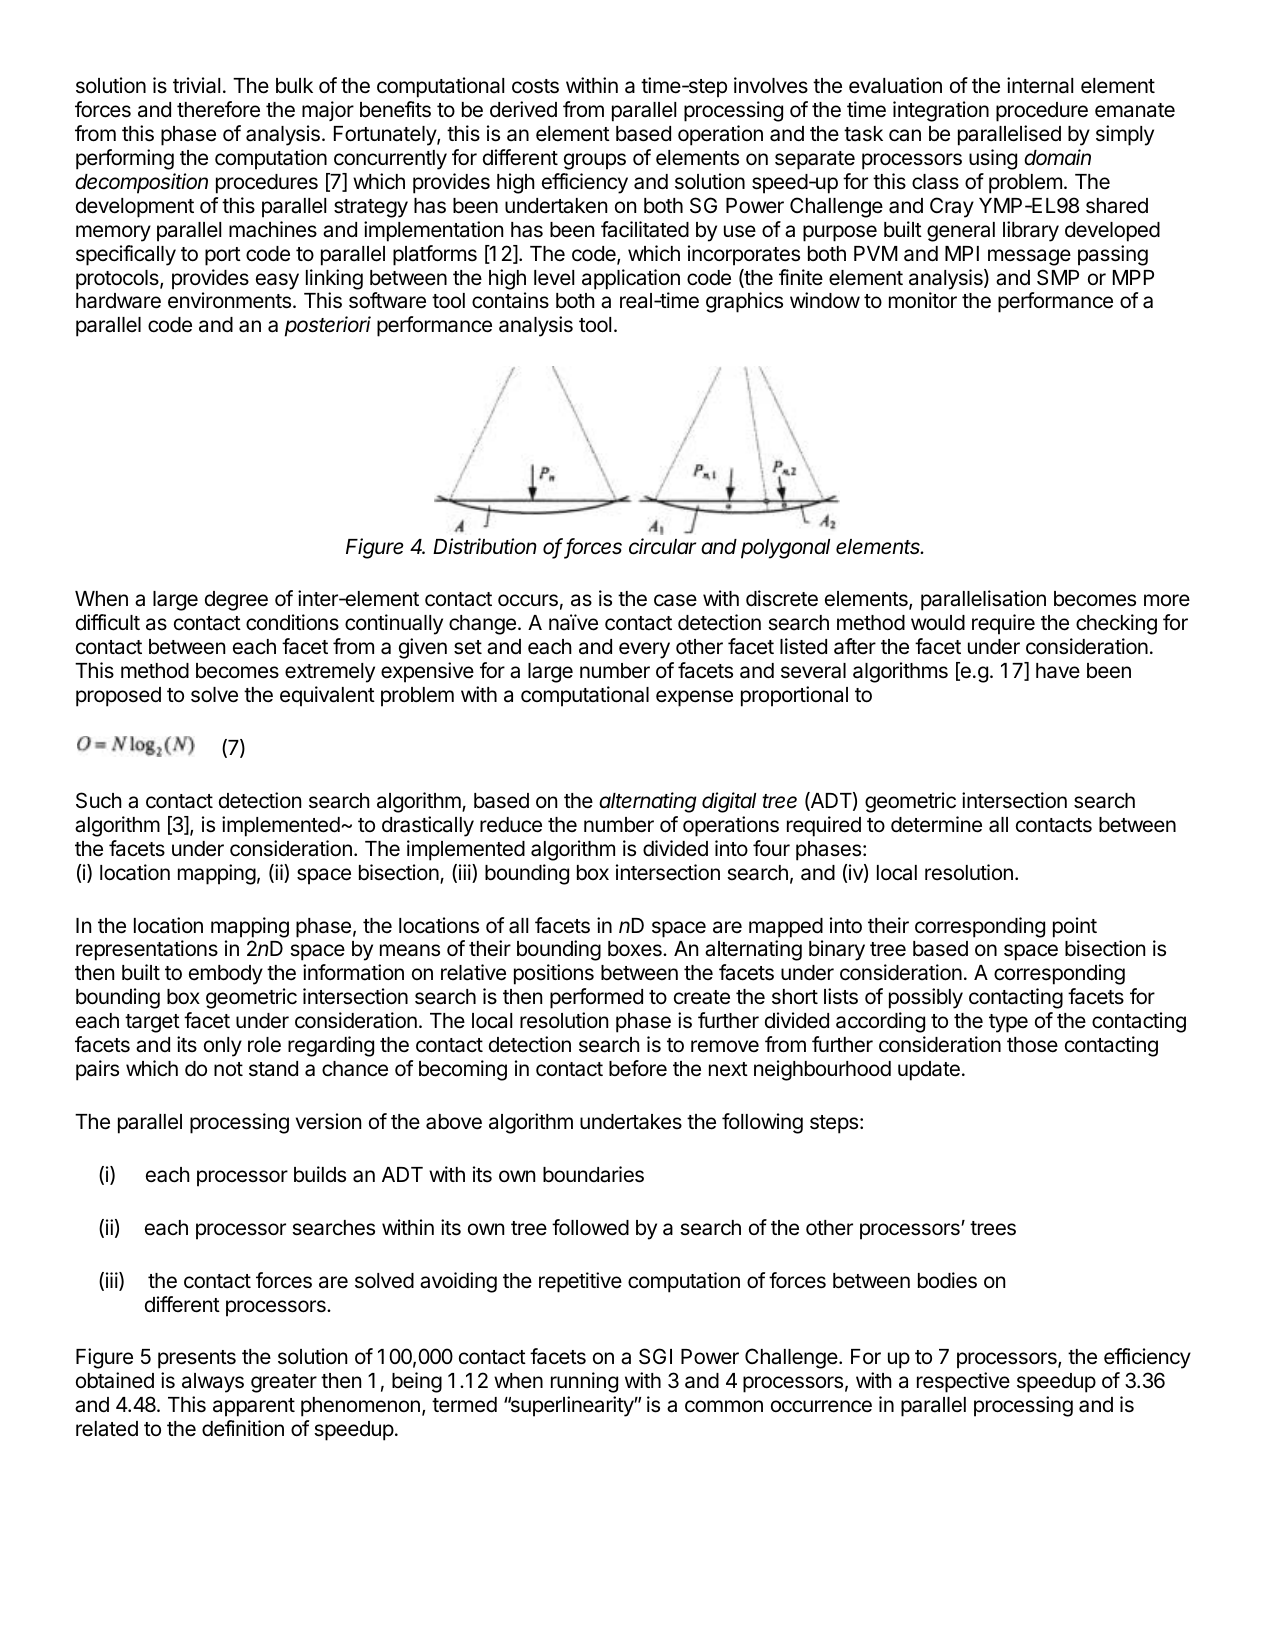 This document has width=1271, height=1645. Describe the element at coordinates (584, 1382) in the document. I see `running` at that location.
